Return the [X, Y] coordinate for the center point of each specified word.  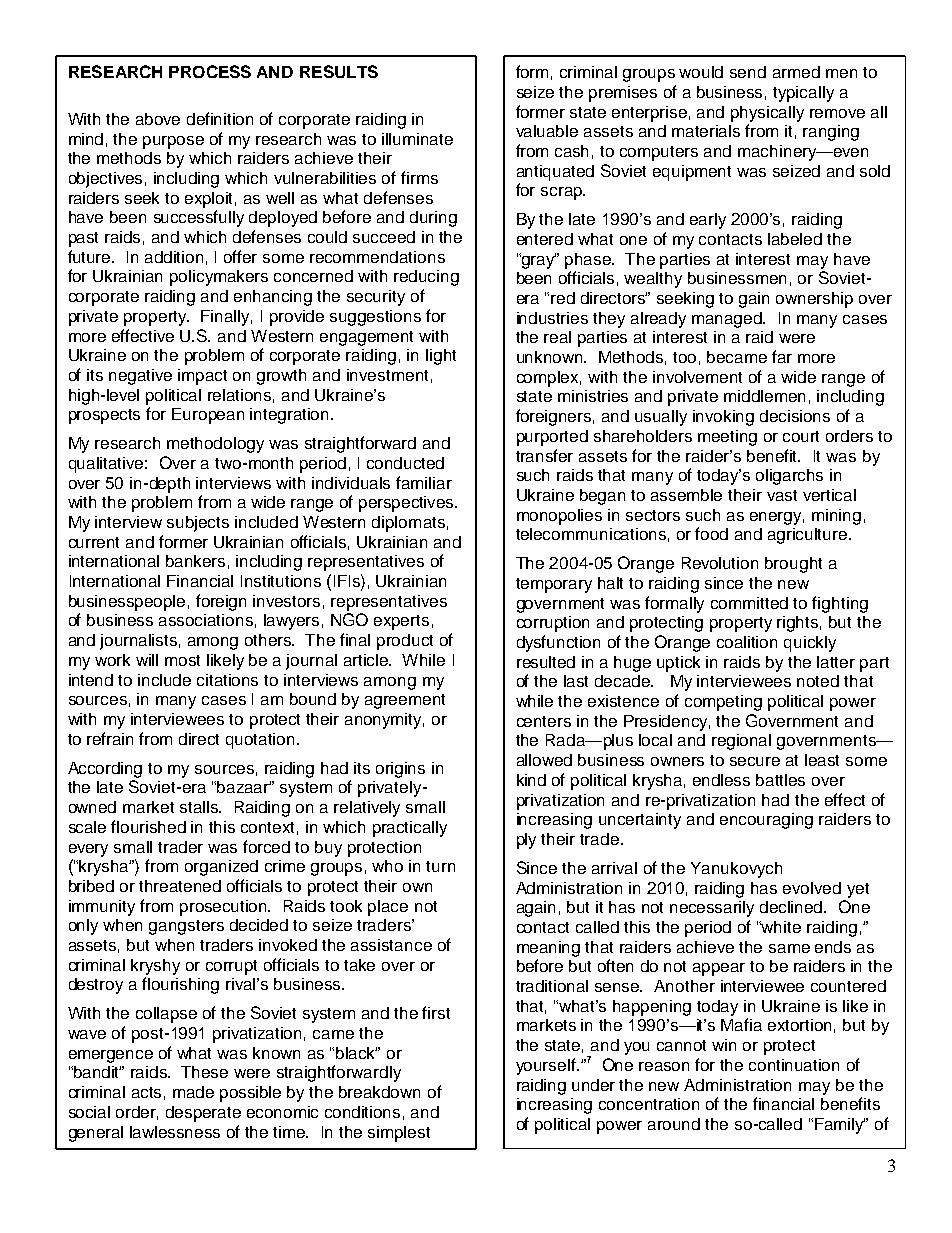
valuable [547, 131]
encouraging [766, 821]
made [193, 1092]
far [782, 356]
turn [440, 866]
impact [202, 377]
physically [767, 114]
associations [206, 620]
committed [749, 603]
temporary [554, 585]
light [441, 357]
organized [221, 868]
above [158, 119]
